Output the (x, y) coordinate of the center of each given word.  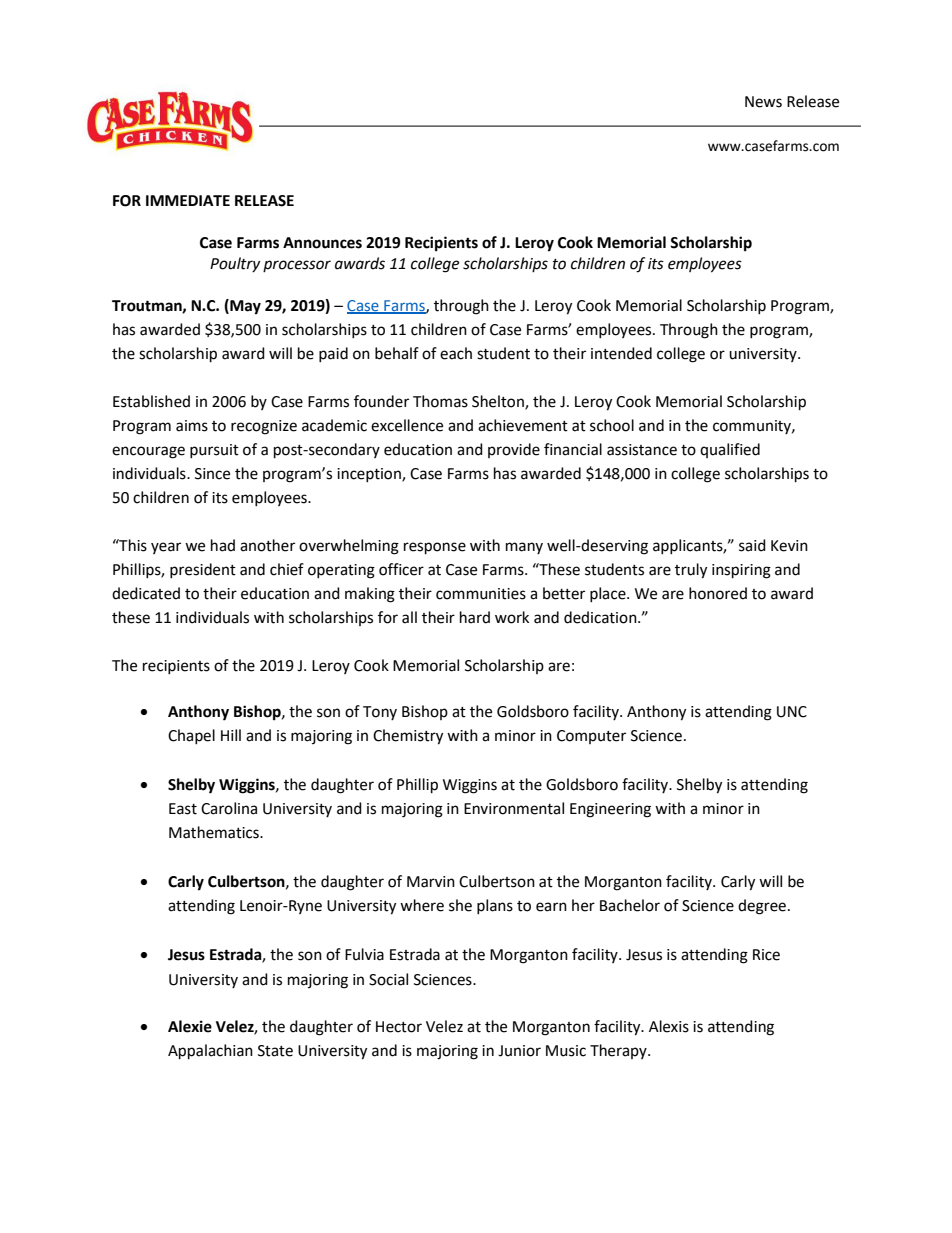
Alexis (669, 1026)
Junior (519, 1051)
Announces (322, 243)
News (763, 102)
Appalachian (210, 1052)
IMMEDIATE (188, 200)
